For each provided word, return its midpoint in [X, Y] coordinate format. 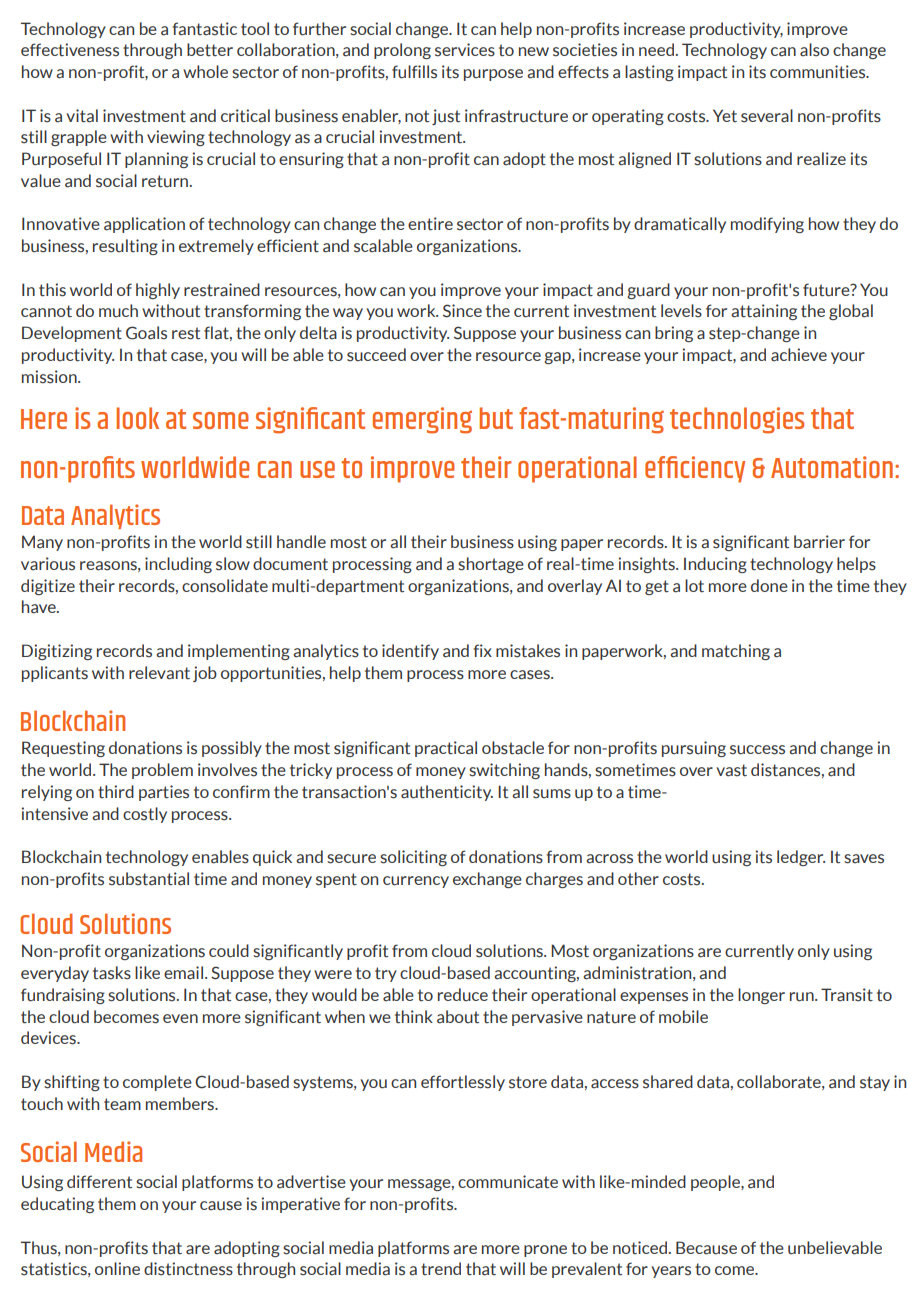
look [137, 418]
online [117, 1268]
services [465, 50]
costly [145, 815]
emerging [422, 420]
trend [441, 1269]
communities [819, 72]
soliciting [413, 858]
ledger [801, 858]
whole [205, 71]
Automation [832, 467]
